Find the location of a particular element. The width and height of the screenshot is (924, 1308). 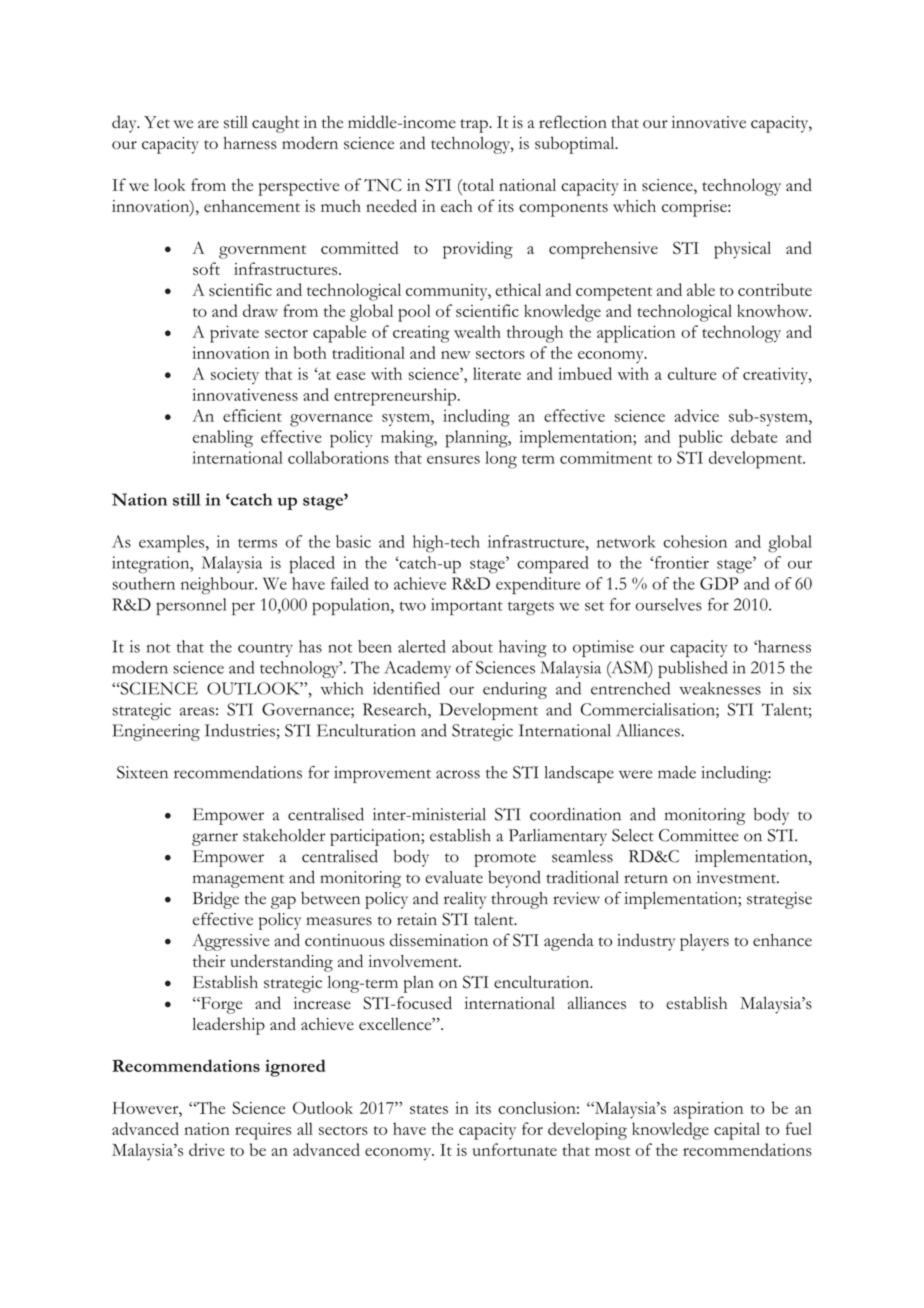

investment is located at coordinates (737, 877).
